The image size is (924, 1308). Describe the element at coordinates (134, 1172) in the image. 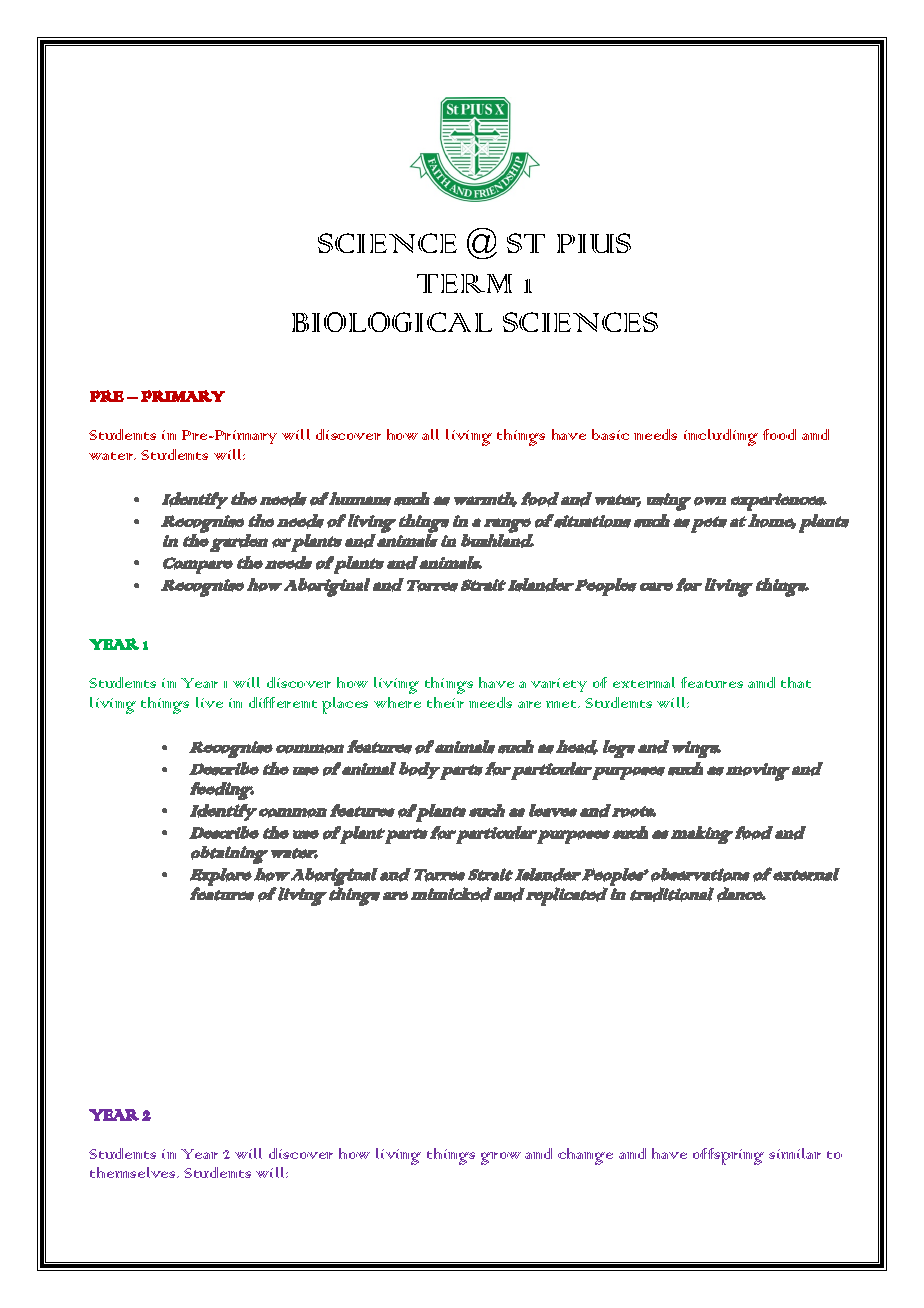

I see `themselves` at that location.
